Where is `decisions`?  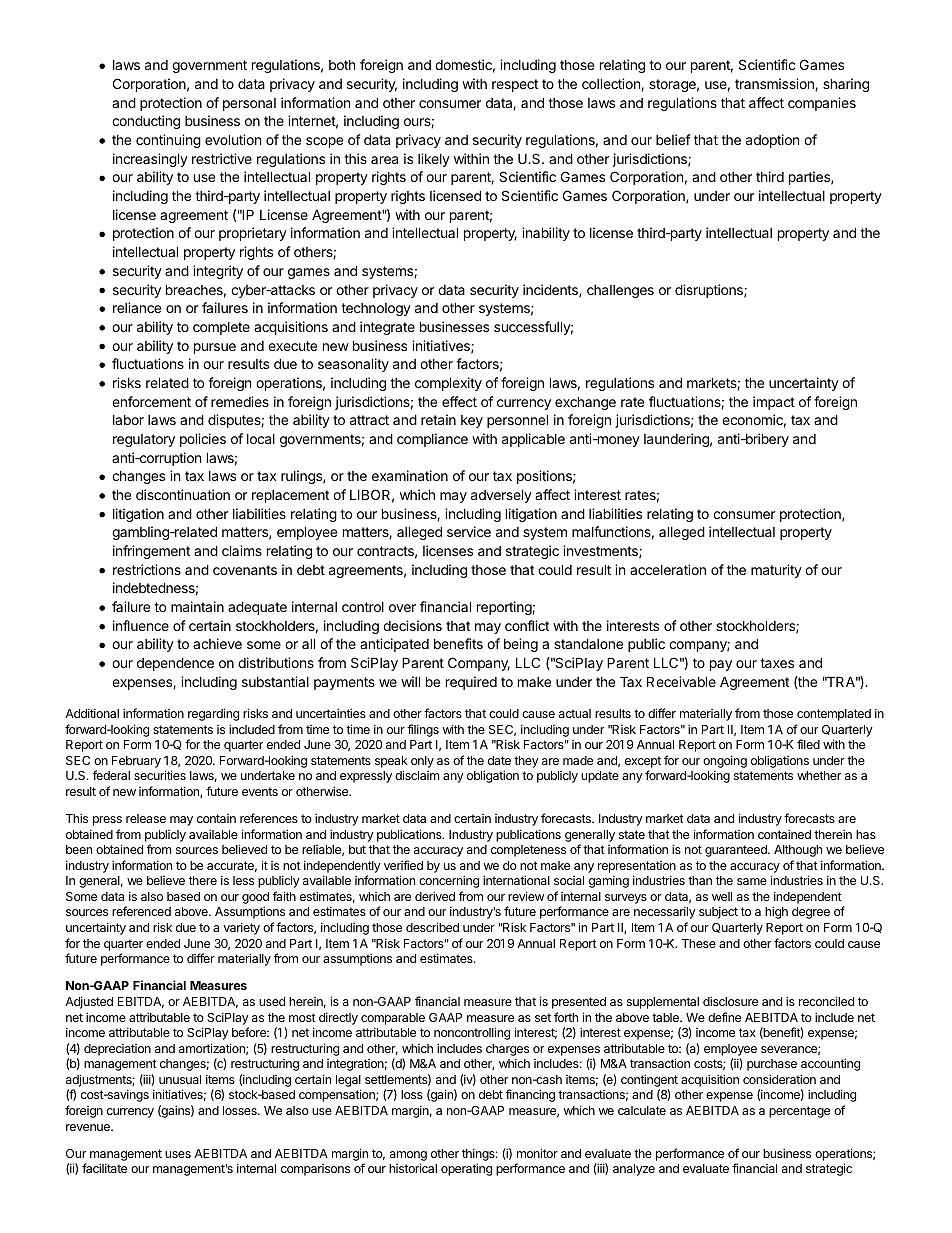
decisions is located at coordinates (412, 625).
